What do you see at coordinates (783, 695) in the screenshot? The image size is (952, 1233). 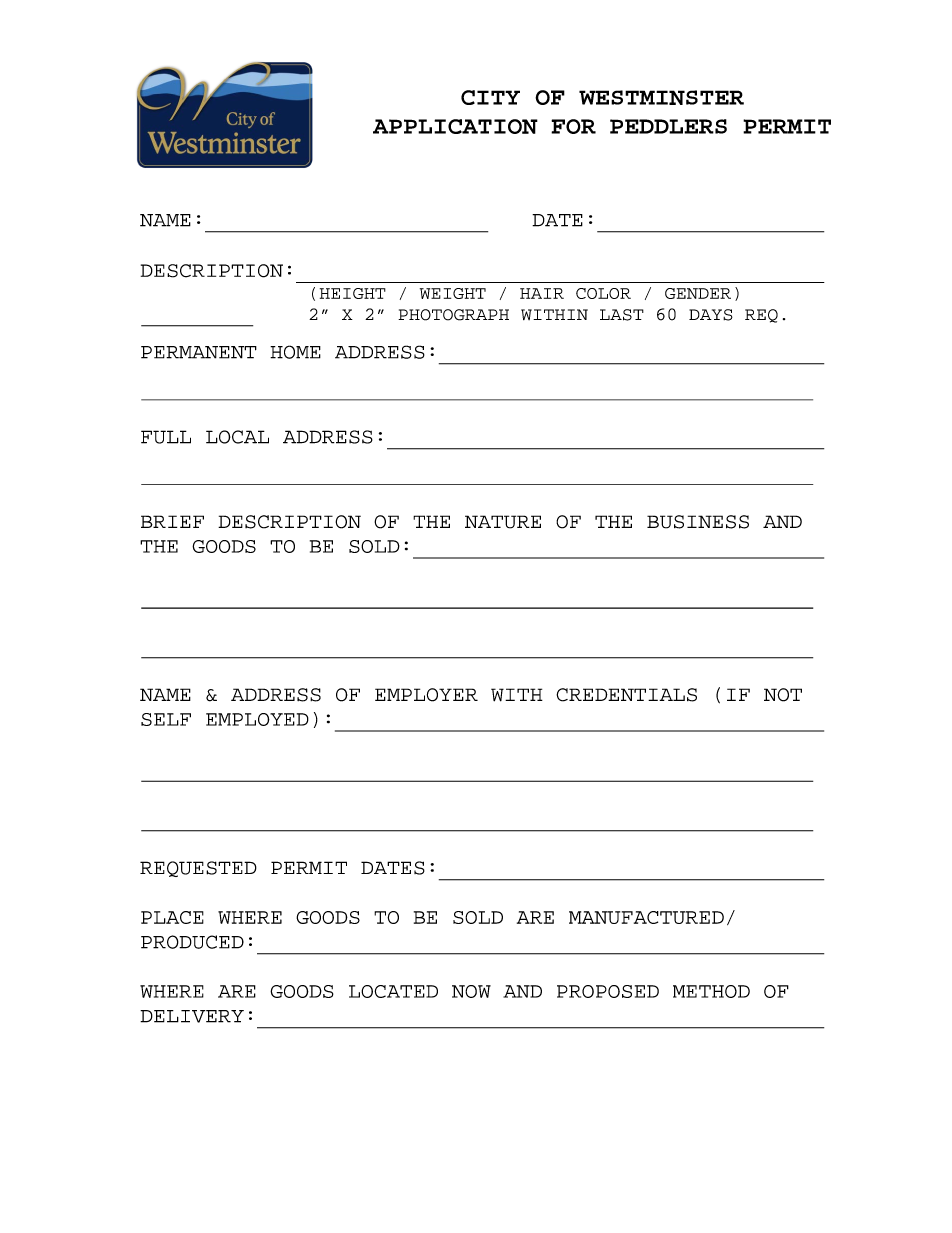 I see `NOT` at bounding box center [783, 695].
